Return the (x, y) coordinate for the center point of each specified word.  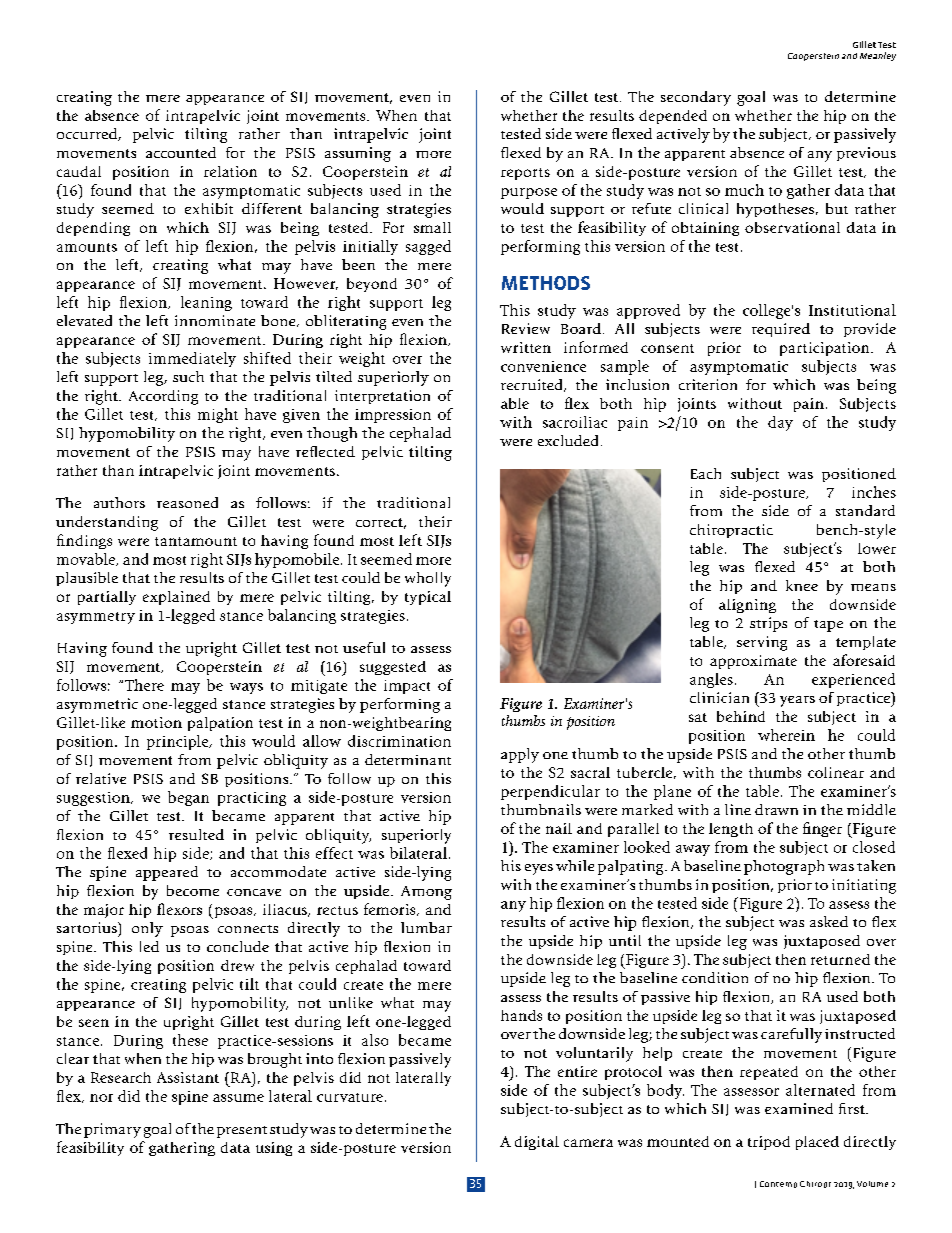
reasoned (187, 502)
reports (525, 174)
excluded (568, 440)
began (188, 798)
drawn (776, 809)
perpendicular (550, 792)
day (780, 423)
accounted (181, 152)
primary (112, 1130)
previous (866, 154)
